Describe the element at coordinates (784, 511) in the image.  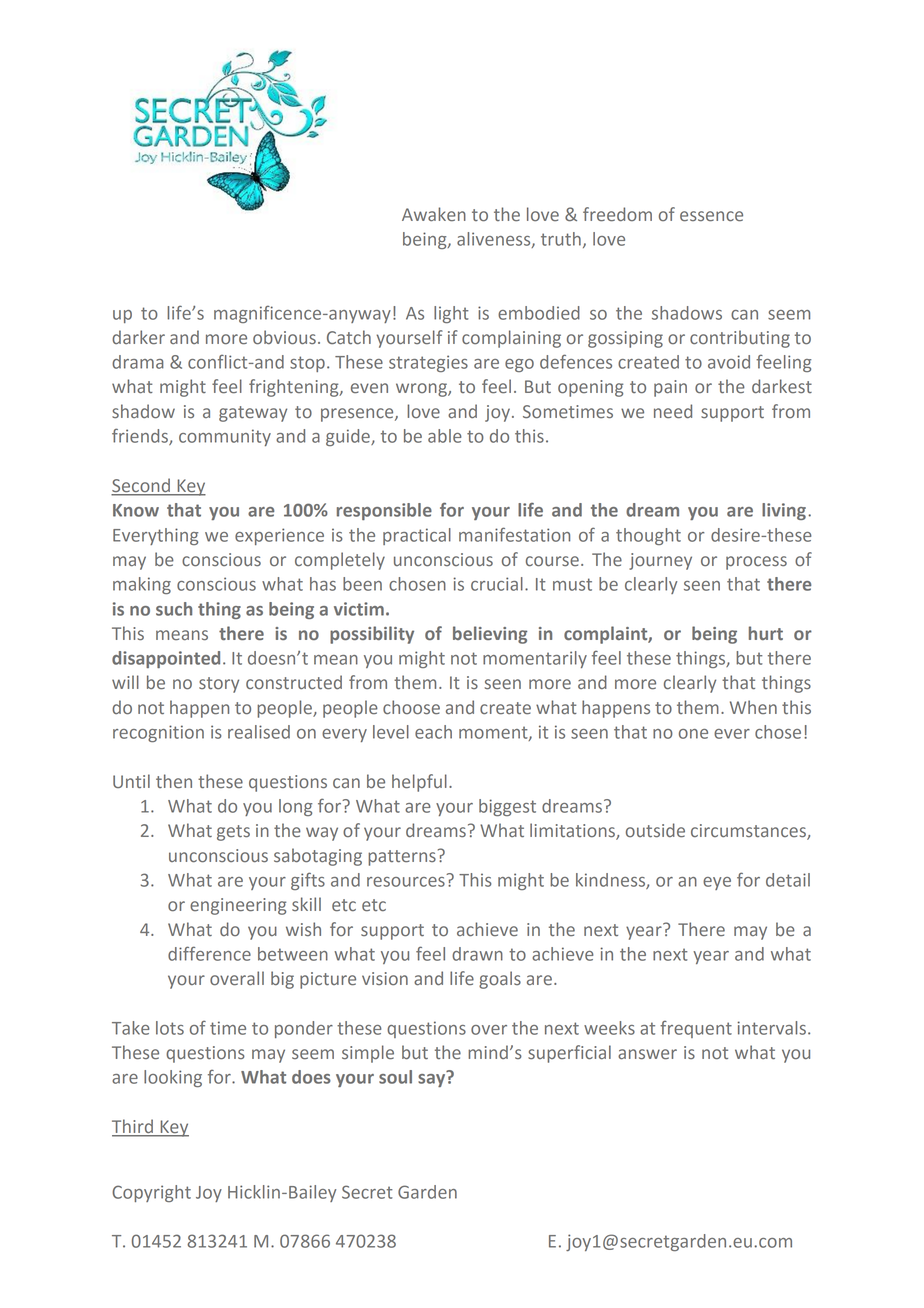
I see `living` at that location.
